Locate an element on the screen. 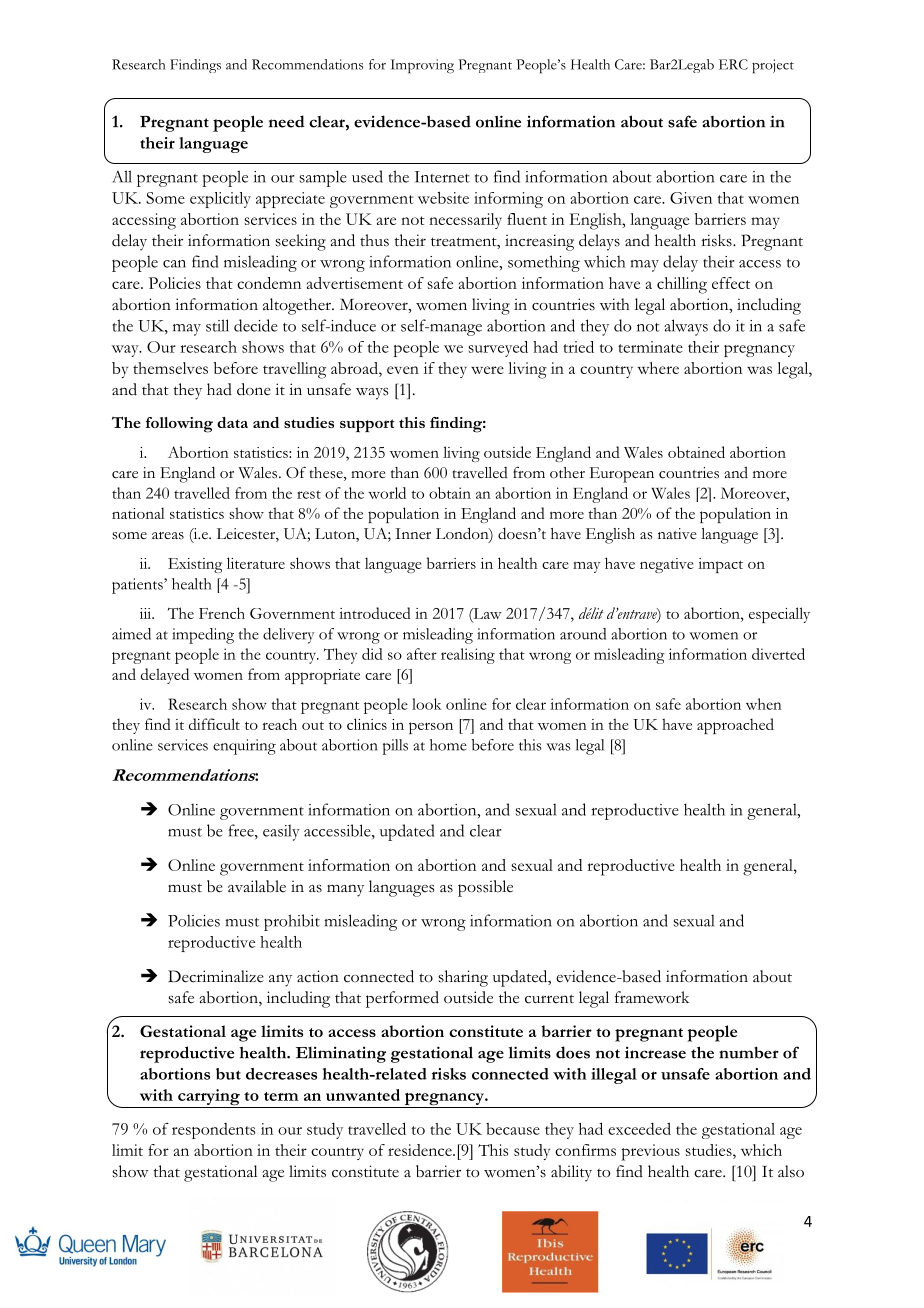 This screenshot has height=1308, width=924. because is located at coordinates (513, 1129).
